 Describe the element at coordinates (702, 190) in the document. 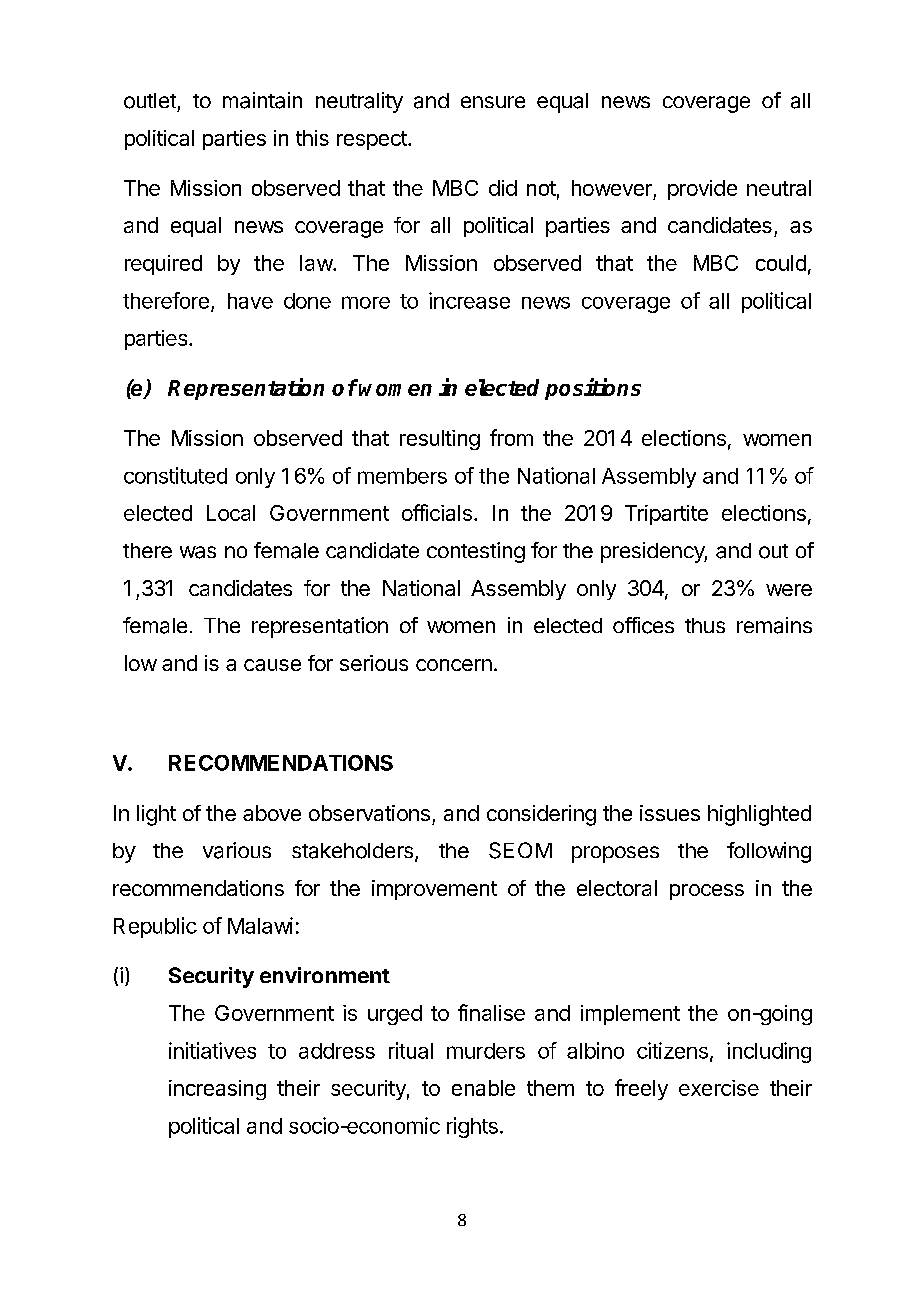

I see `provide` at that location.
